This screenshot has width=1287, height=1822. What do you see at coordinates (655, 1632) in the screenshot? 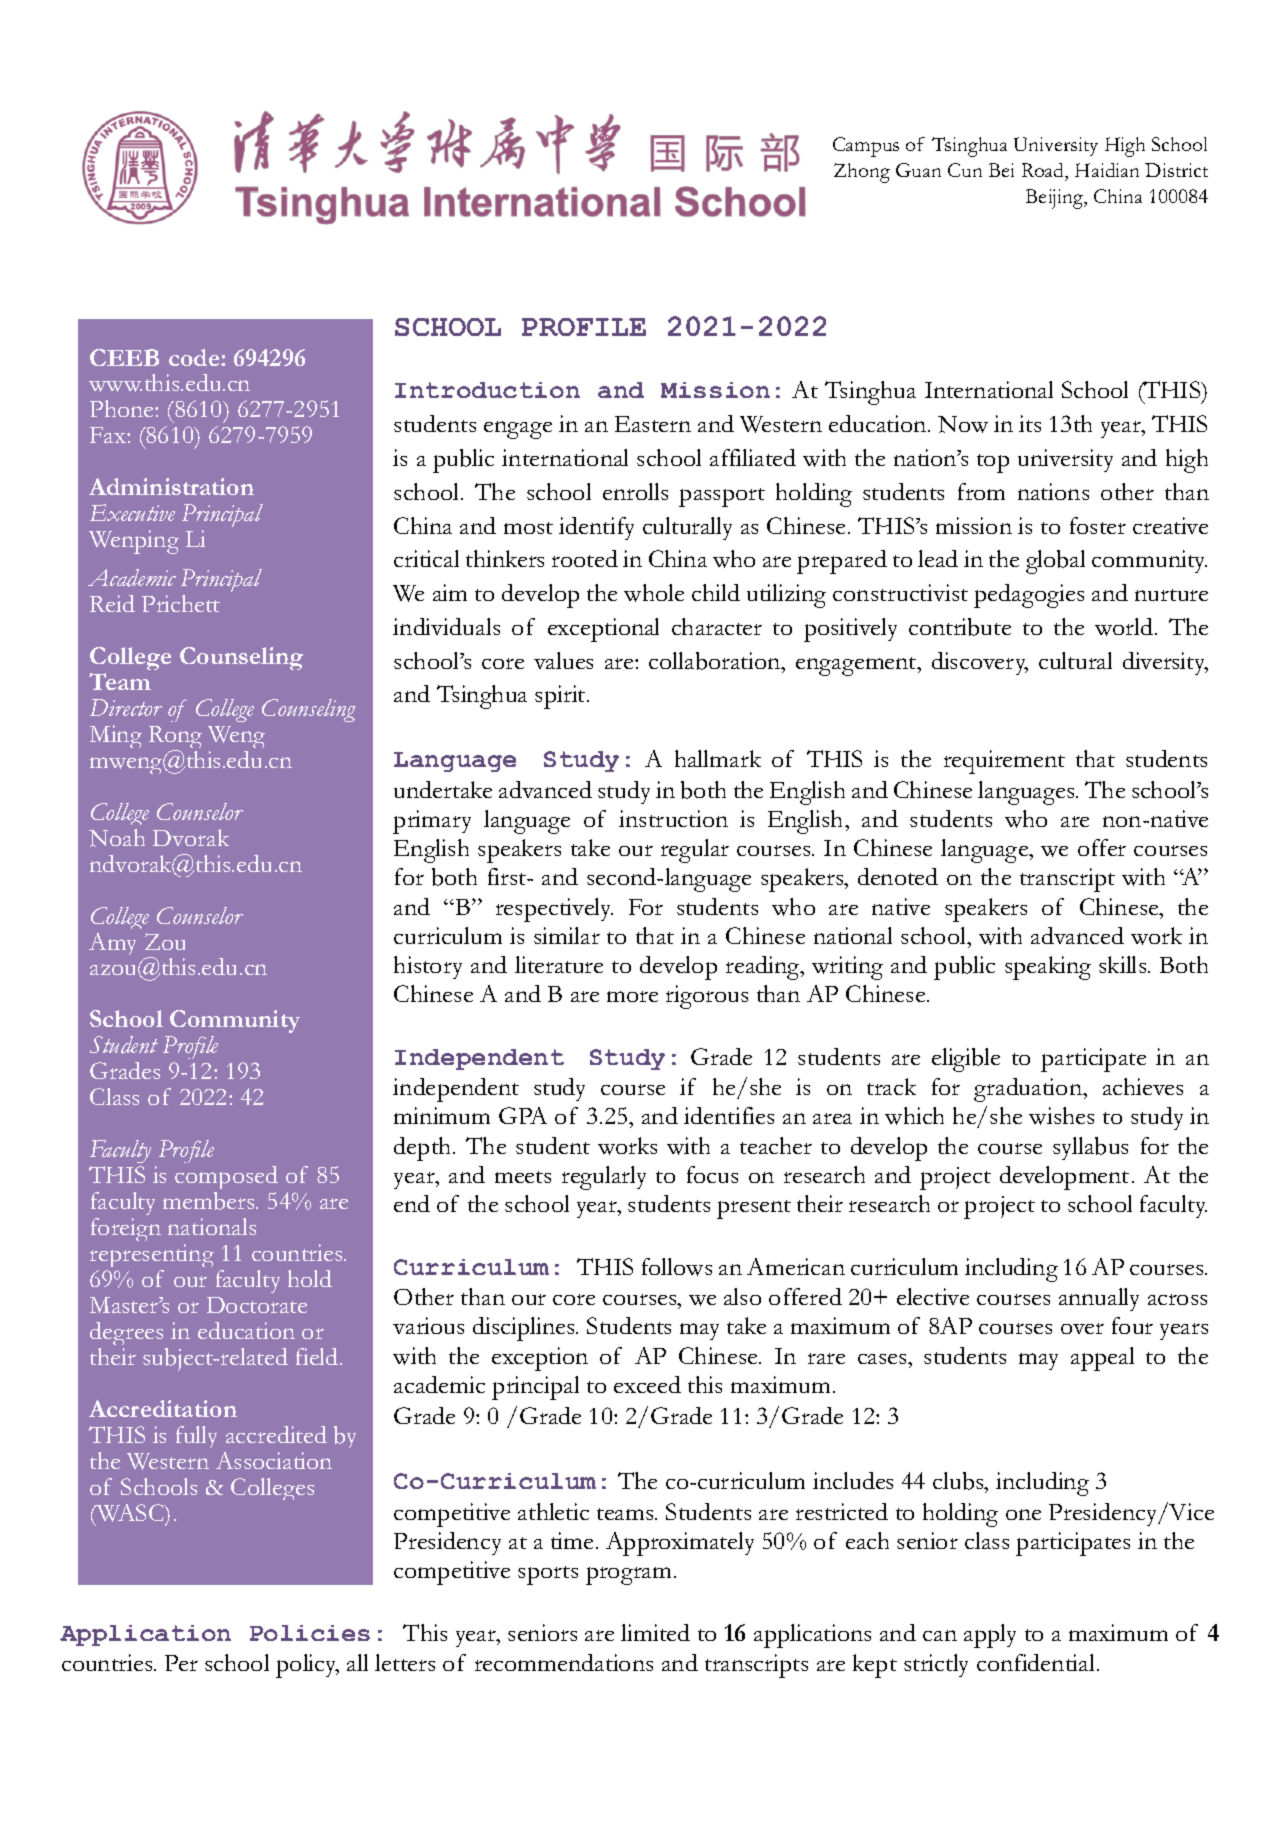
I see `limited` at bounding box center [655, 1632].
